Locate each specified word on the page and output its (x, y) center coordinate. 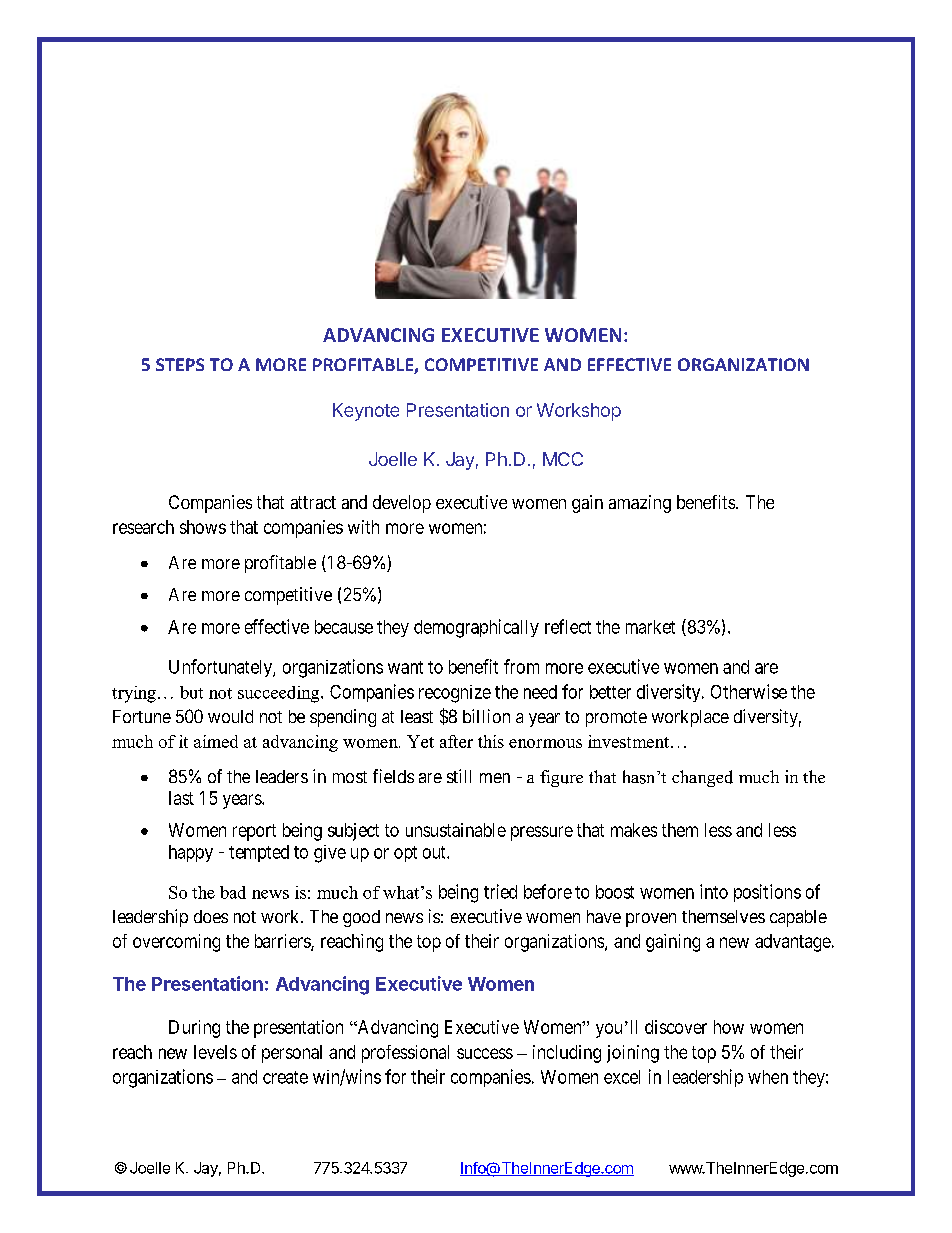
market (650, 627)
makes (634, 830)
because (344, 627)
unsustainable (456, 830)
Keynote (366, 412)
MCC (563, 459)
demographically (476, 628)
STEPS (180, 364)
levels (215, 1052)
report (254, 832)
